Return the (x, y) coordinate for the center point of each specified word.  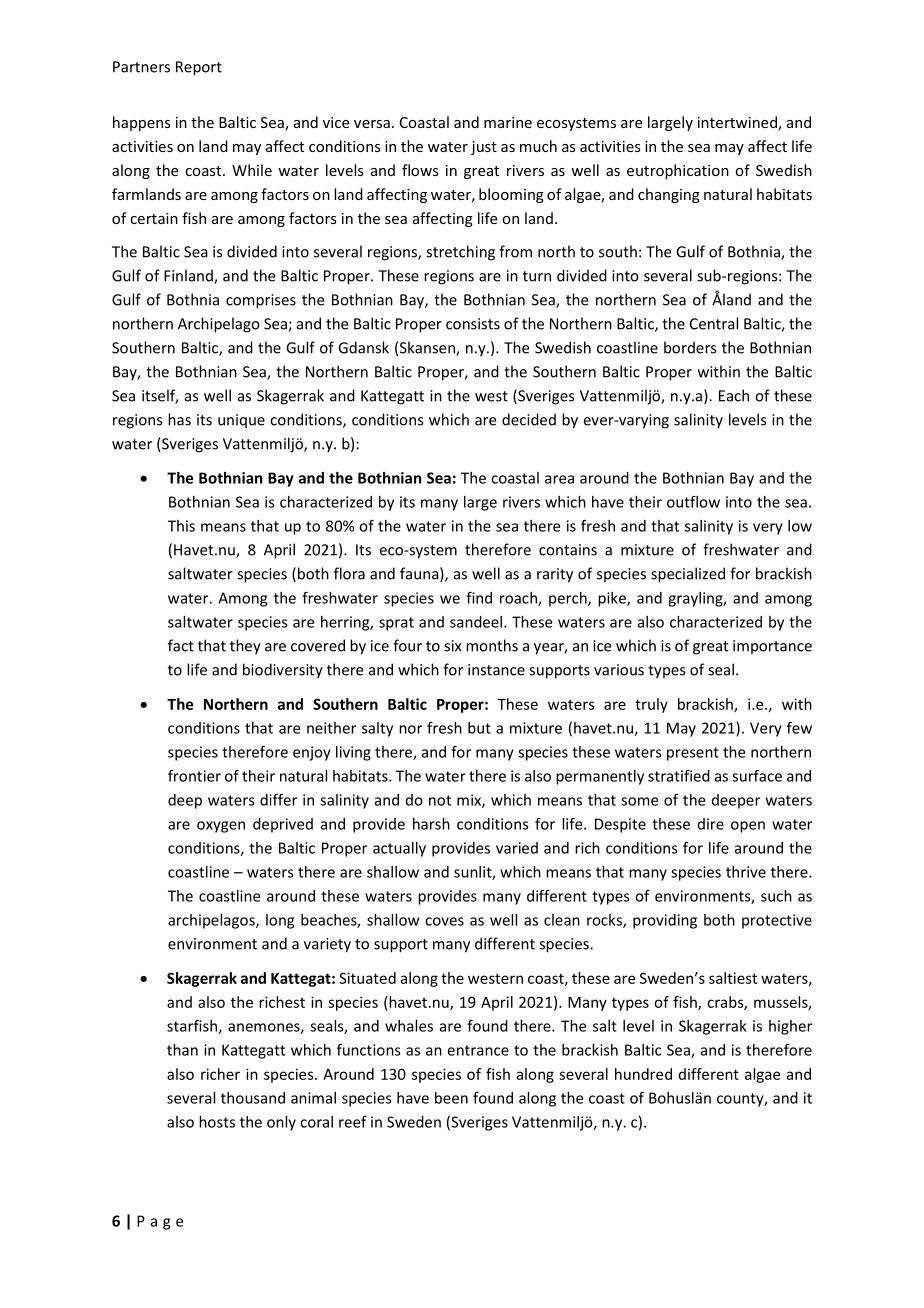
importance (772, 647)
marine (508, 122)
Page (160, 1222)
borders (690, 347)
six (453, 646)
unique (241, 421)
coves (444, 921)
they (245, 647)
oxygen (221, 827)
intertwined (738, 123)
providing (665, 921)
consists (473, 324)
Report (199, 68)
